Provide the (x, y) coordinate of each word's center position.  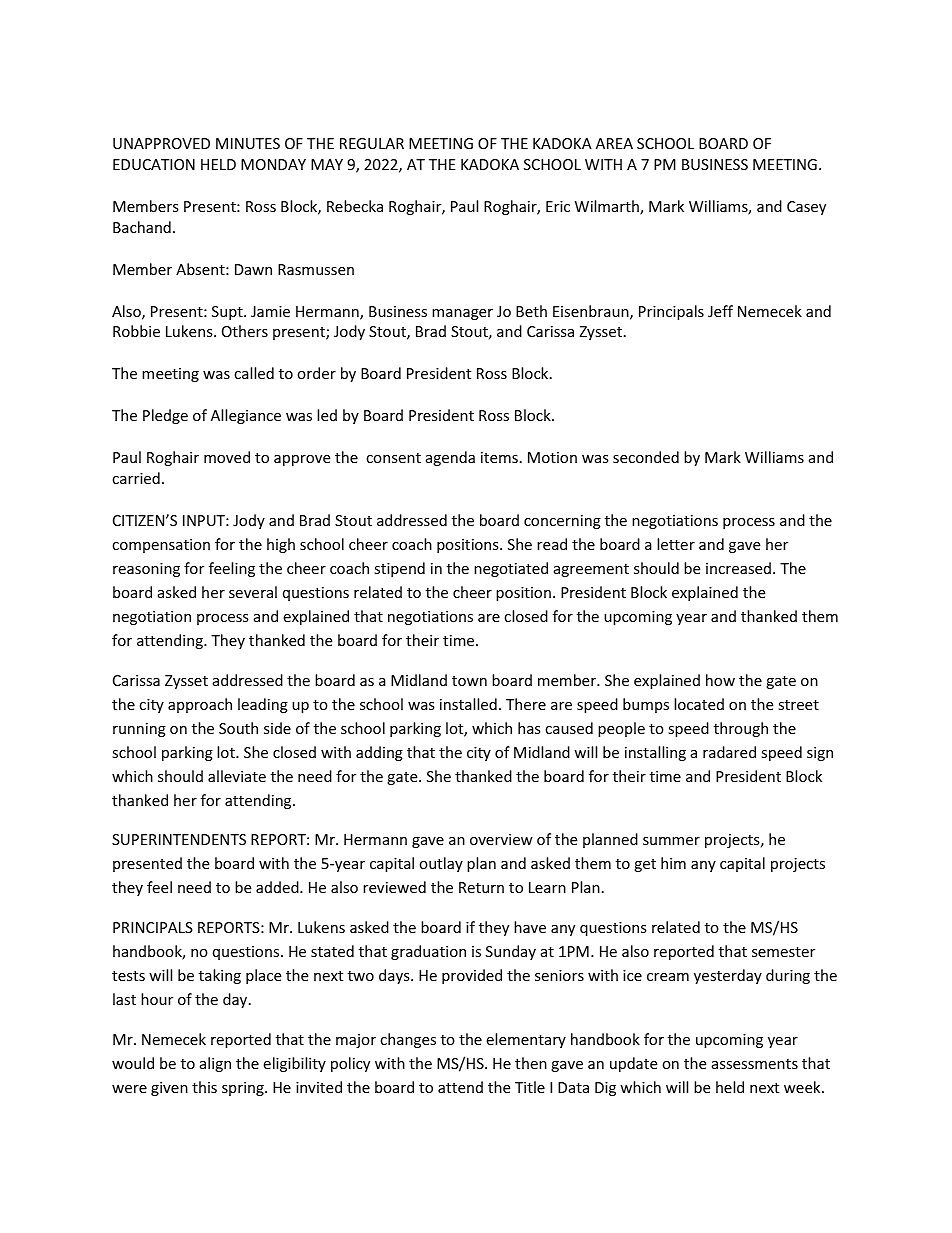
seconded (646, 457)
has (529, 728)
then (531, 1063)
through (741, 729)
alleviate (237, 776)
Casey (806, 208)
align (215, 1064)
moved (227, 457)
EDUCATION (154, 164)
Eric (558, 206)
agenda (450, 458)
